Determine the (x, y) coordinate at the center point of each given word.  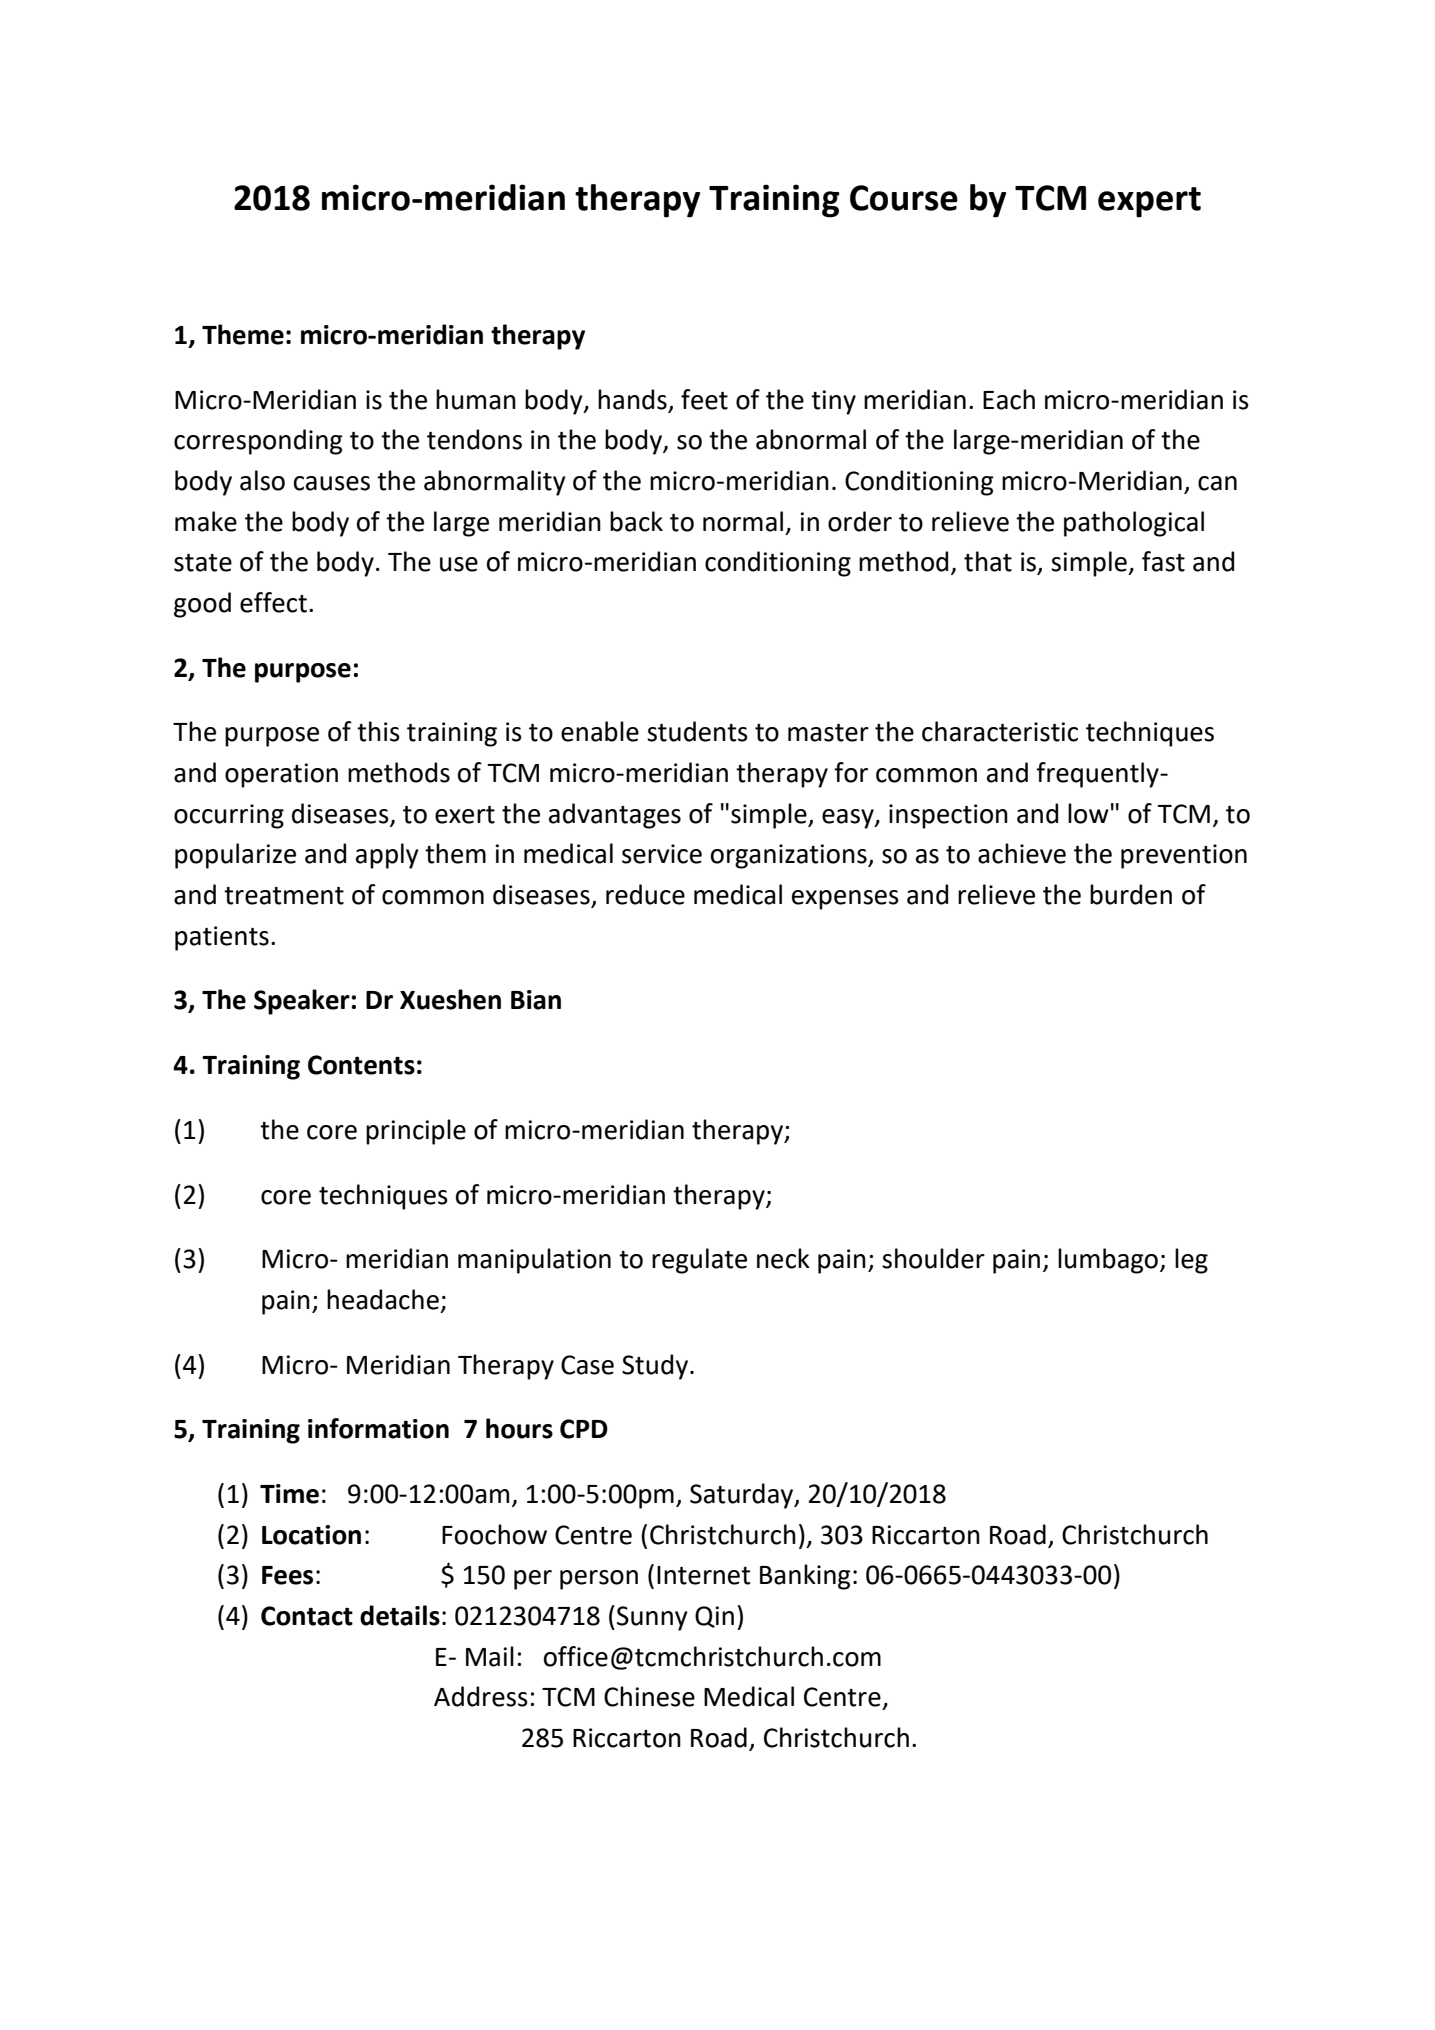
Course (904, 198)
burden (1131, 894)
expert (1149, 202)
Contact (307, 1616)
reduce (645, 894)
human (476, 399)
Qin (714, 1617)
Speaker (302, 1002)
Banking (805, 1577)
